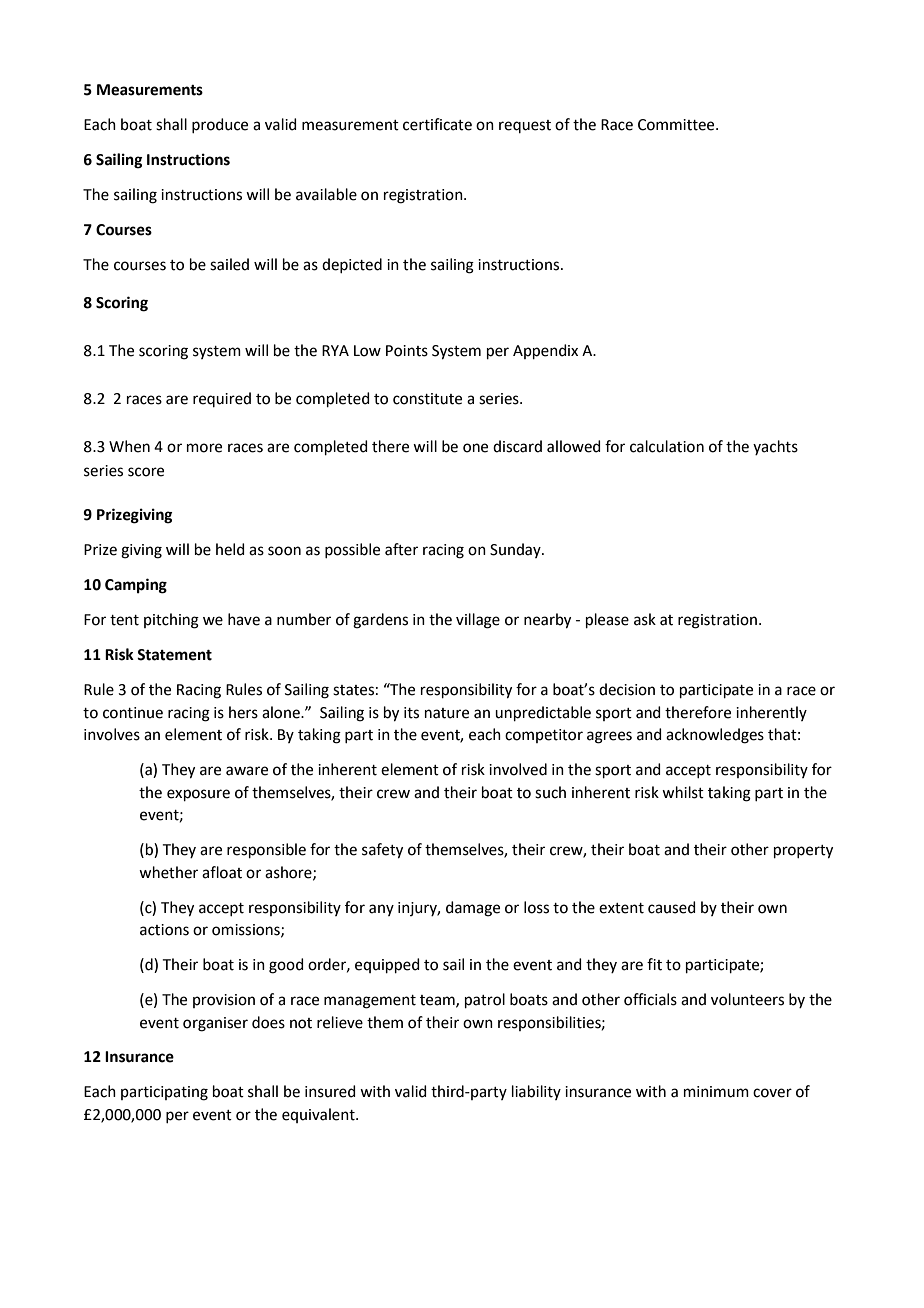 The width and height of the image is (924, 1308). What do you see at coordinates (645, 619) in the image?
I see `ask` at bounding box center [645, 619].
